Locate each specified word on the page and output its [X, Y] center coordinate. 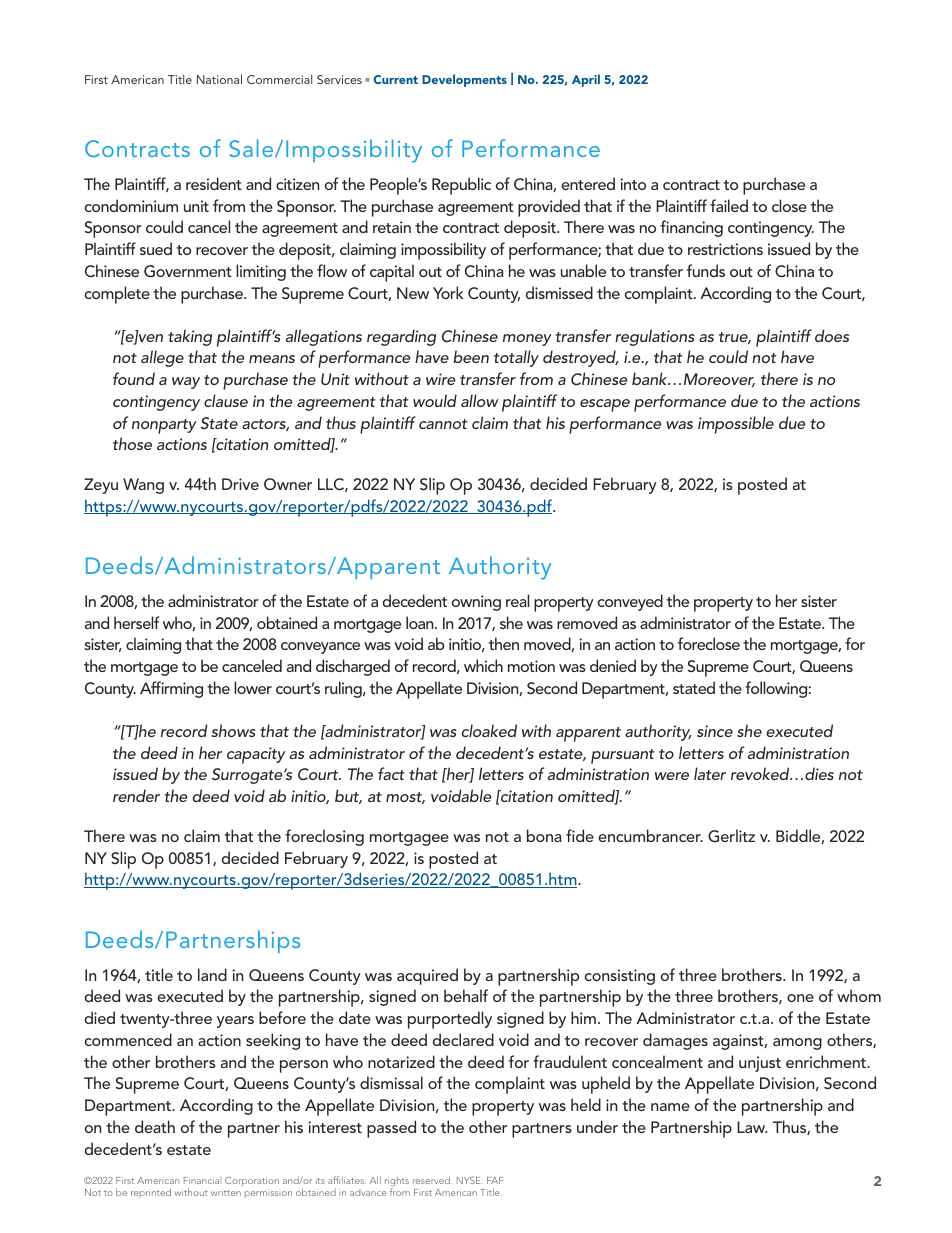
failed [729, 205]
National [219, 79]
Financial [202, 1180]
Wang [143, 486]
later [710, 773]
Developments [464, 80]
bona [544, 835]
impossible [736, 425]
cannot [443, 424]
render [136, 795]
